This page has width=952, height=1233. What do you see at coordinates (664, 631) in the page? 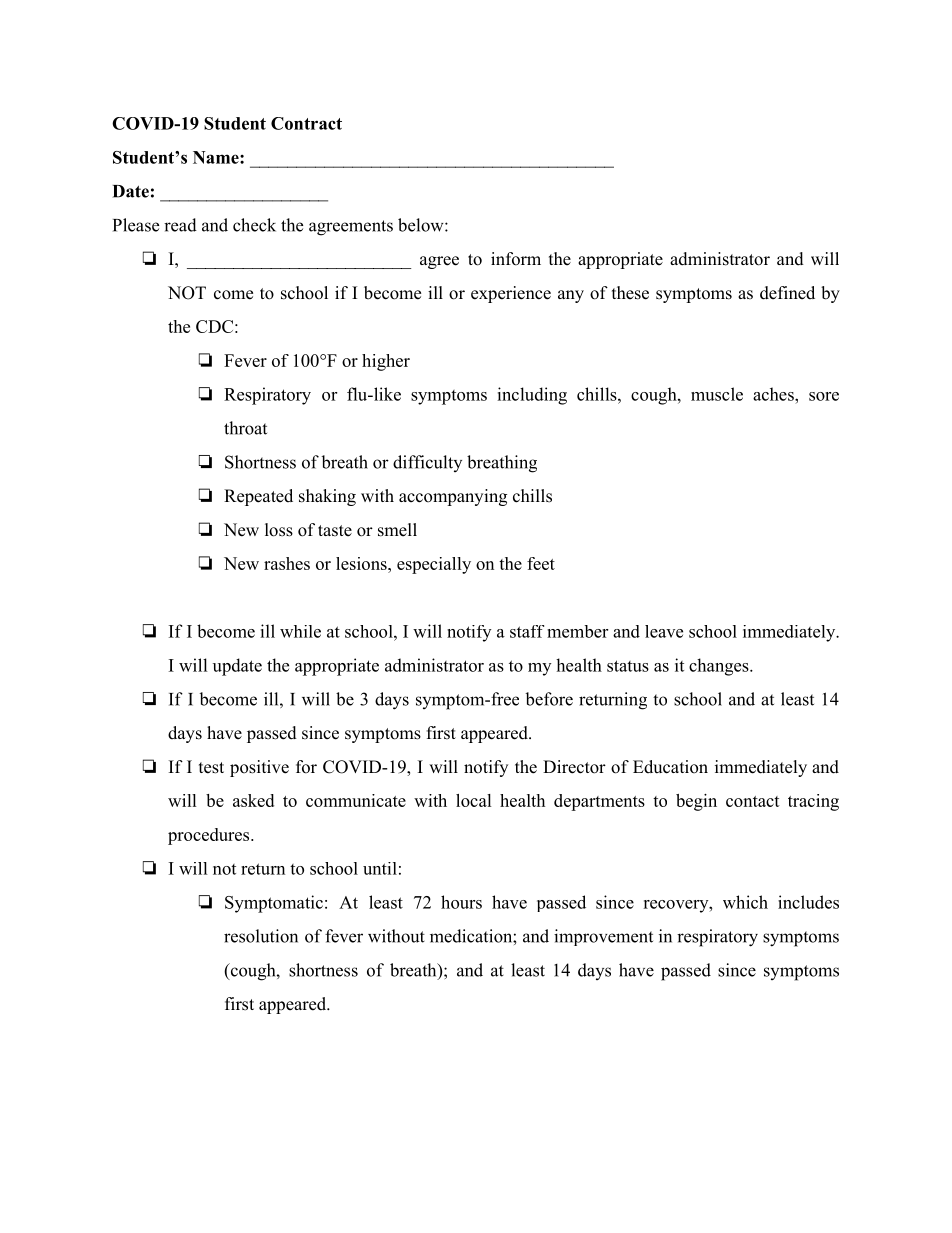
I see `leave` at bounding box center [664, 631].
